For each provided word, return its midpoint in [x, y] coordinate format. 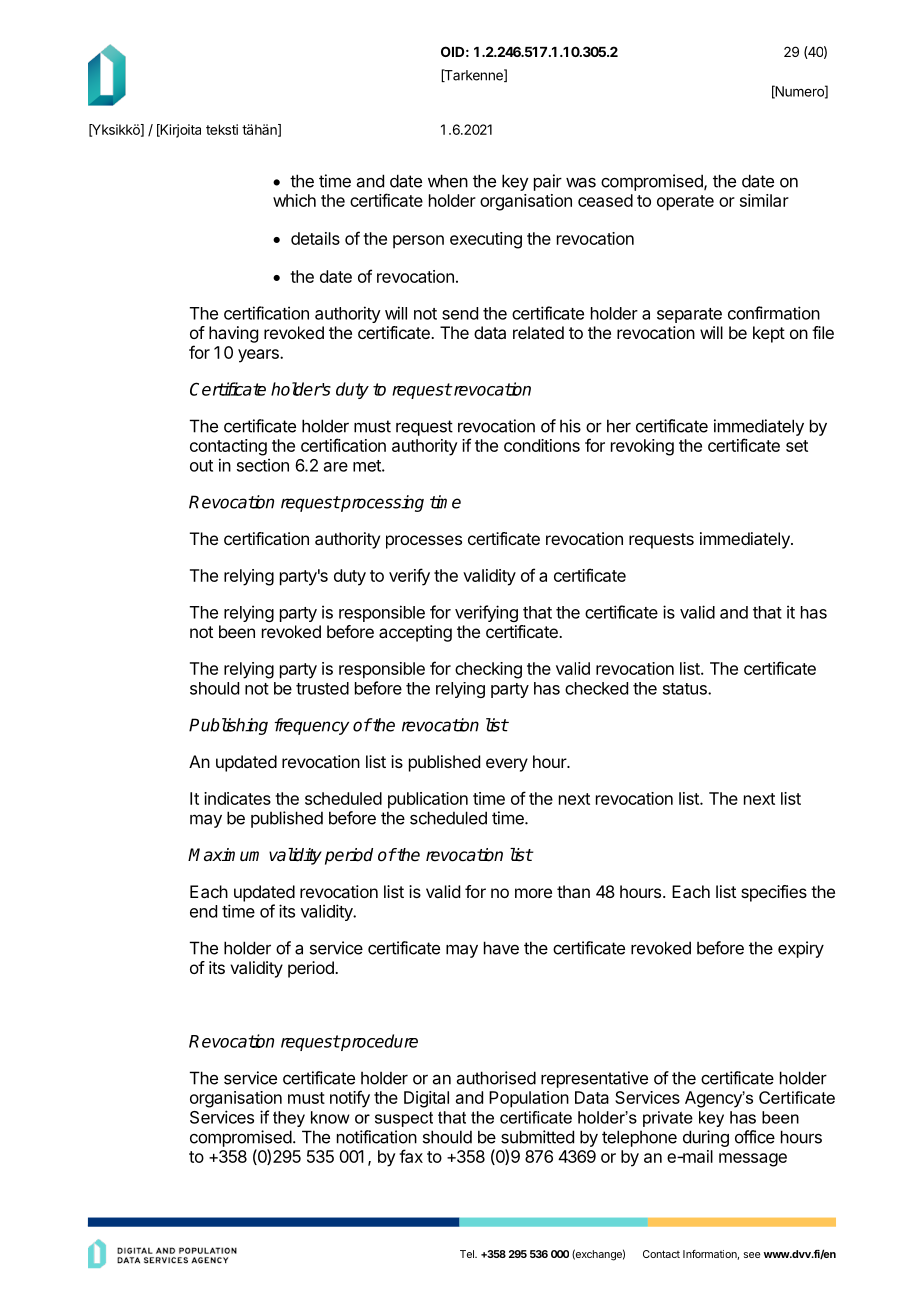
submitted [537, 1137]
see [752, 1255]
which [294, 200]
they [289, 1119]
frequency [312, 726]
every [507, 765]
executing [486, 240]
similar [764, 200]
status [686, 689]
